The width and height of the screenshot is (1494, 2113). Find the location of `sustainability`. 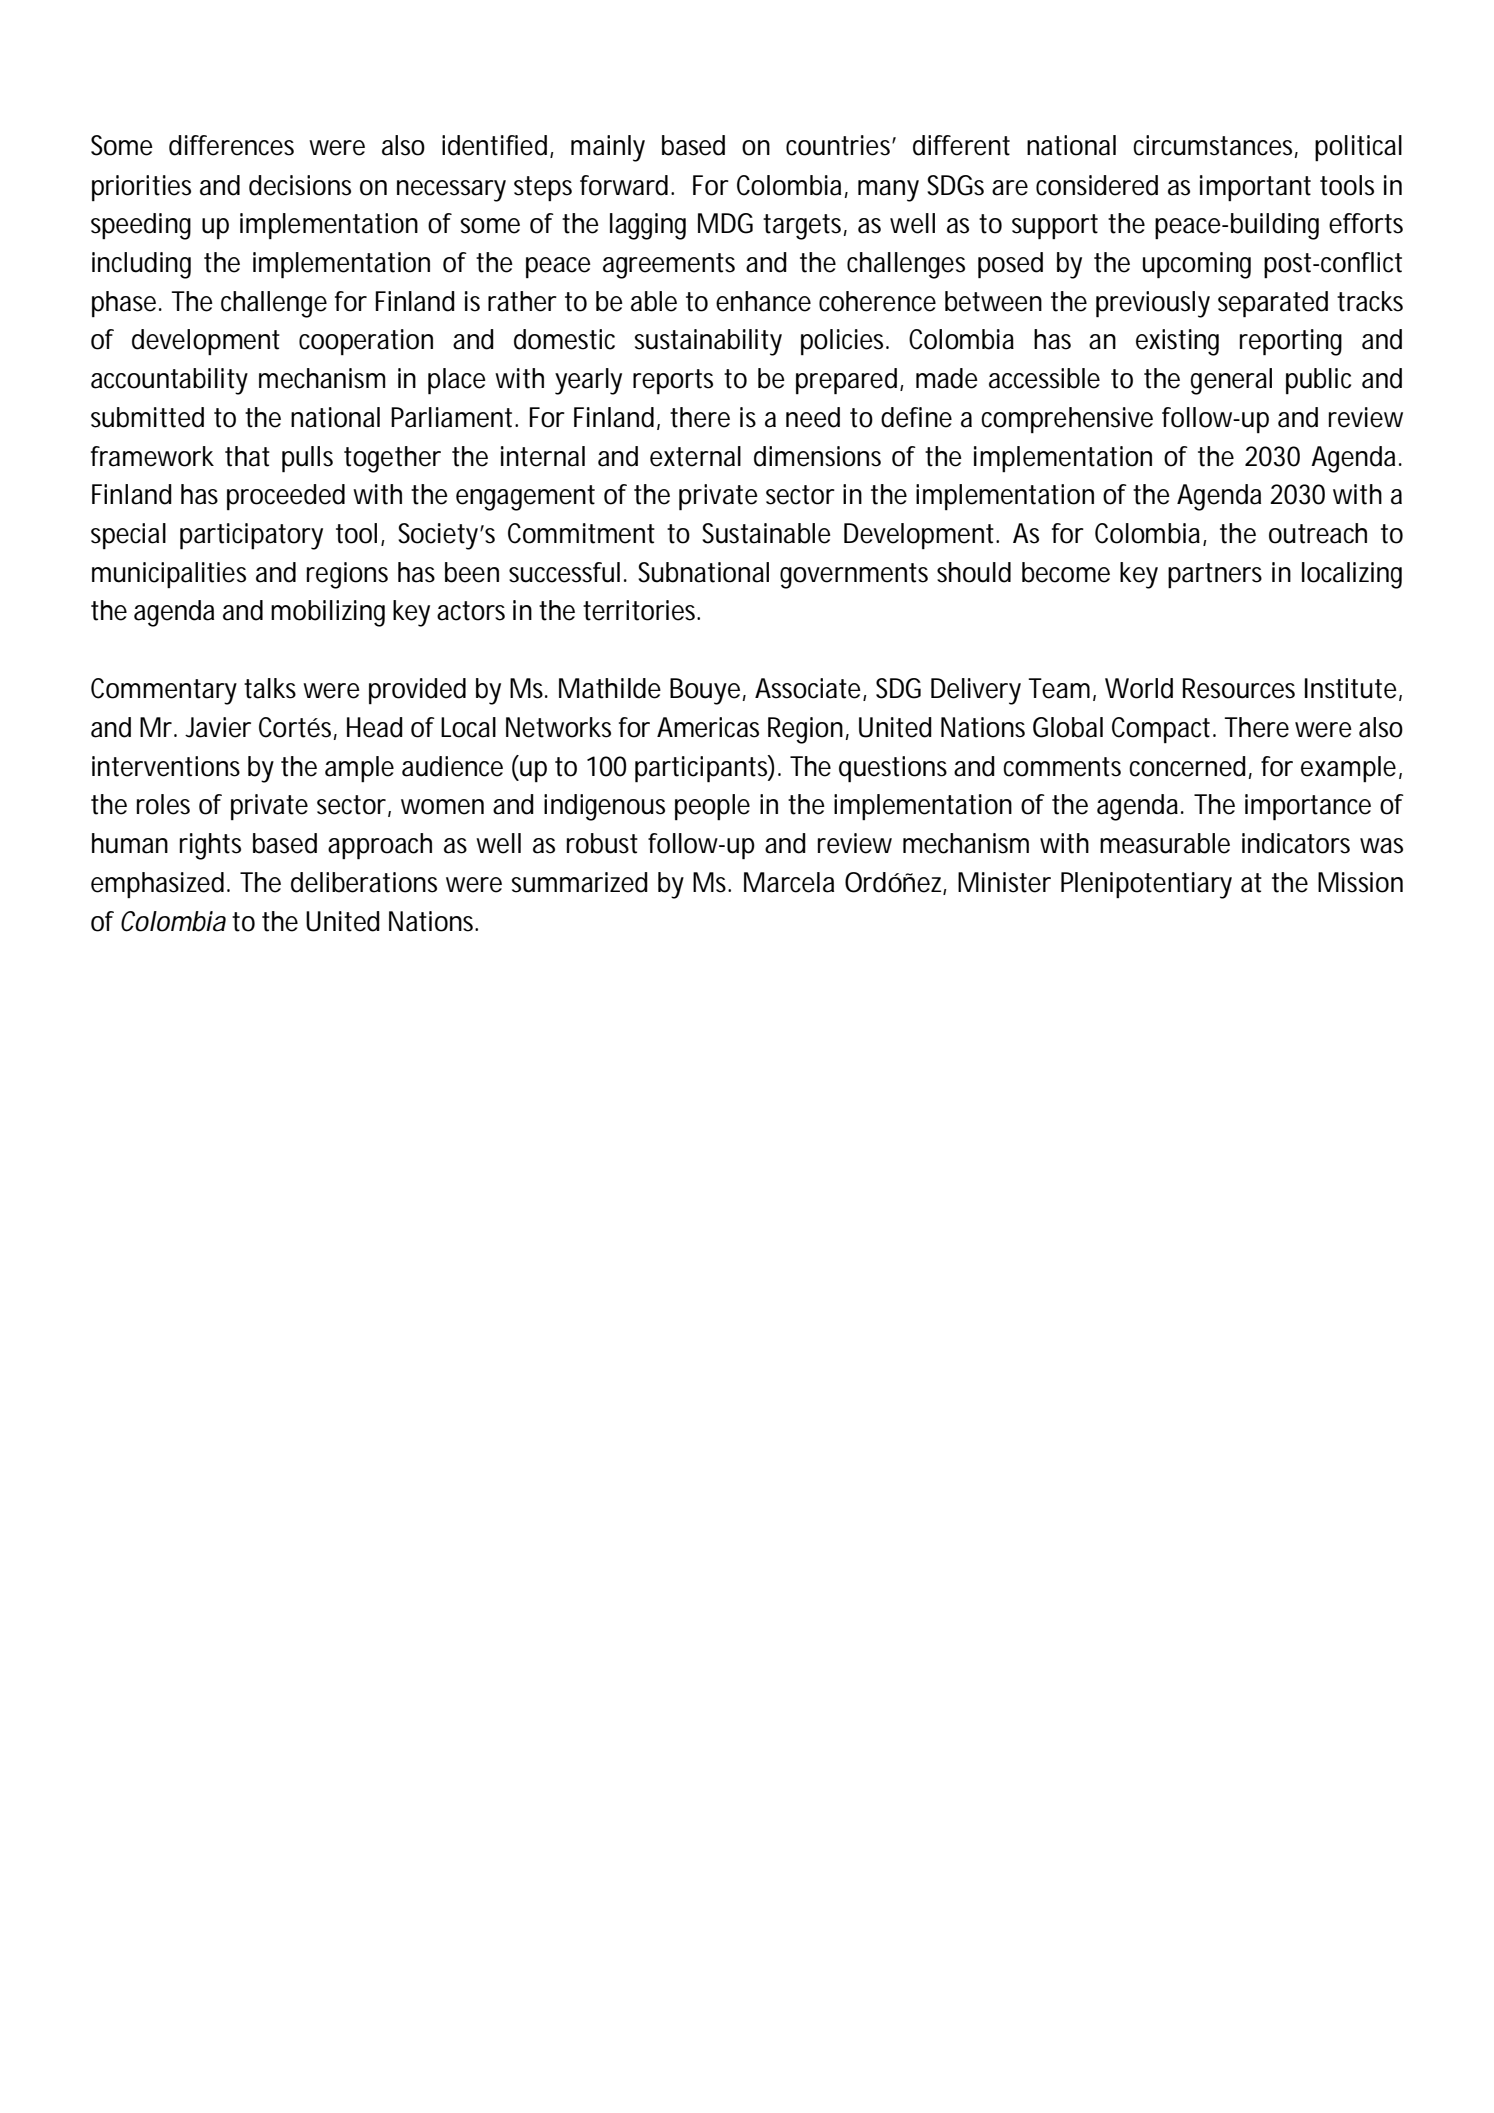

sustainability is located at coordinates (708, 342).
